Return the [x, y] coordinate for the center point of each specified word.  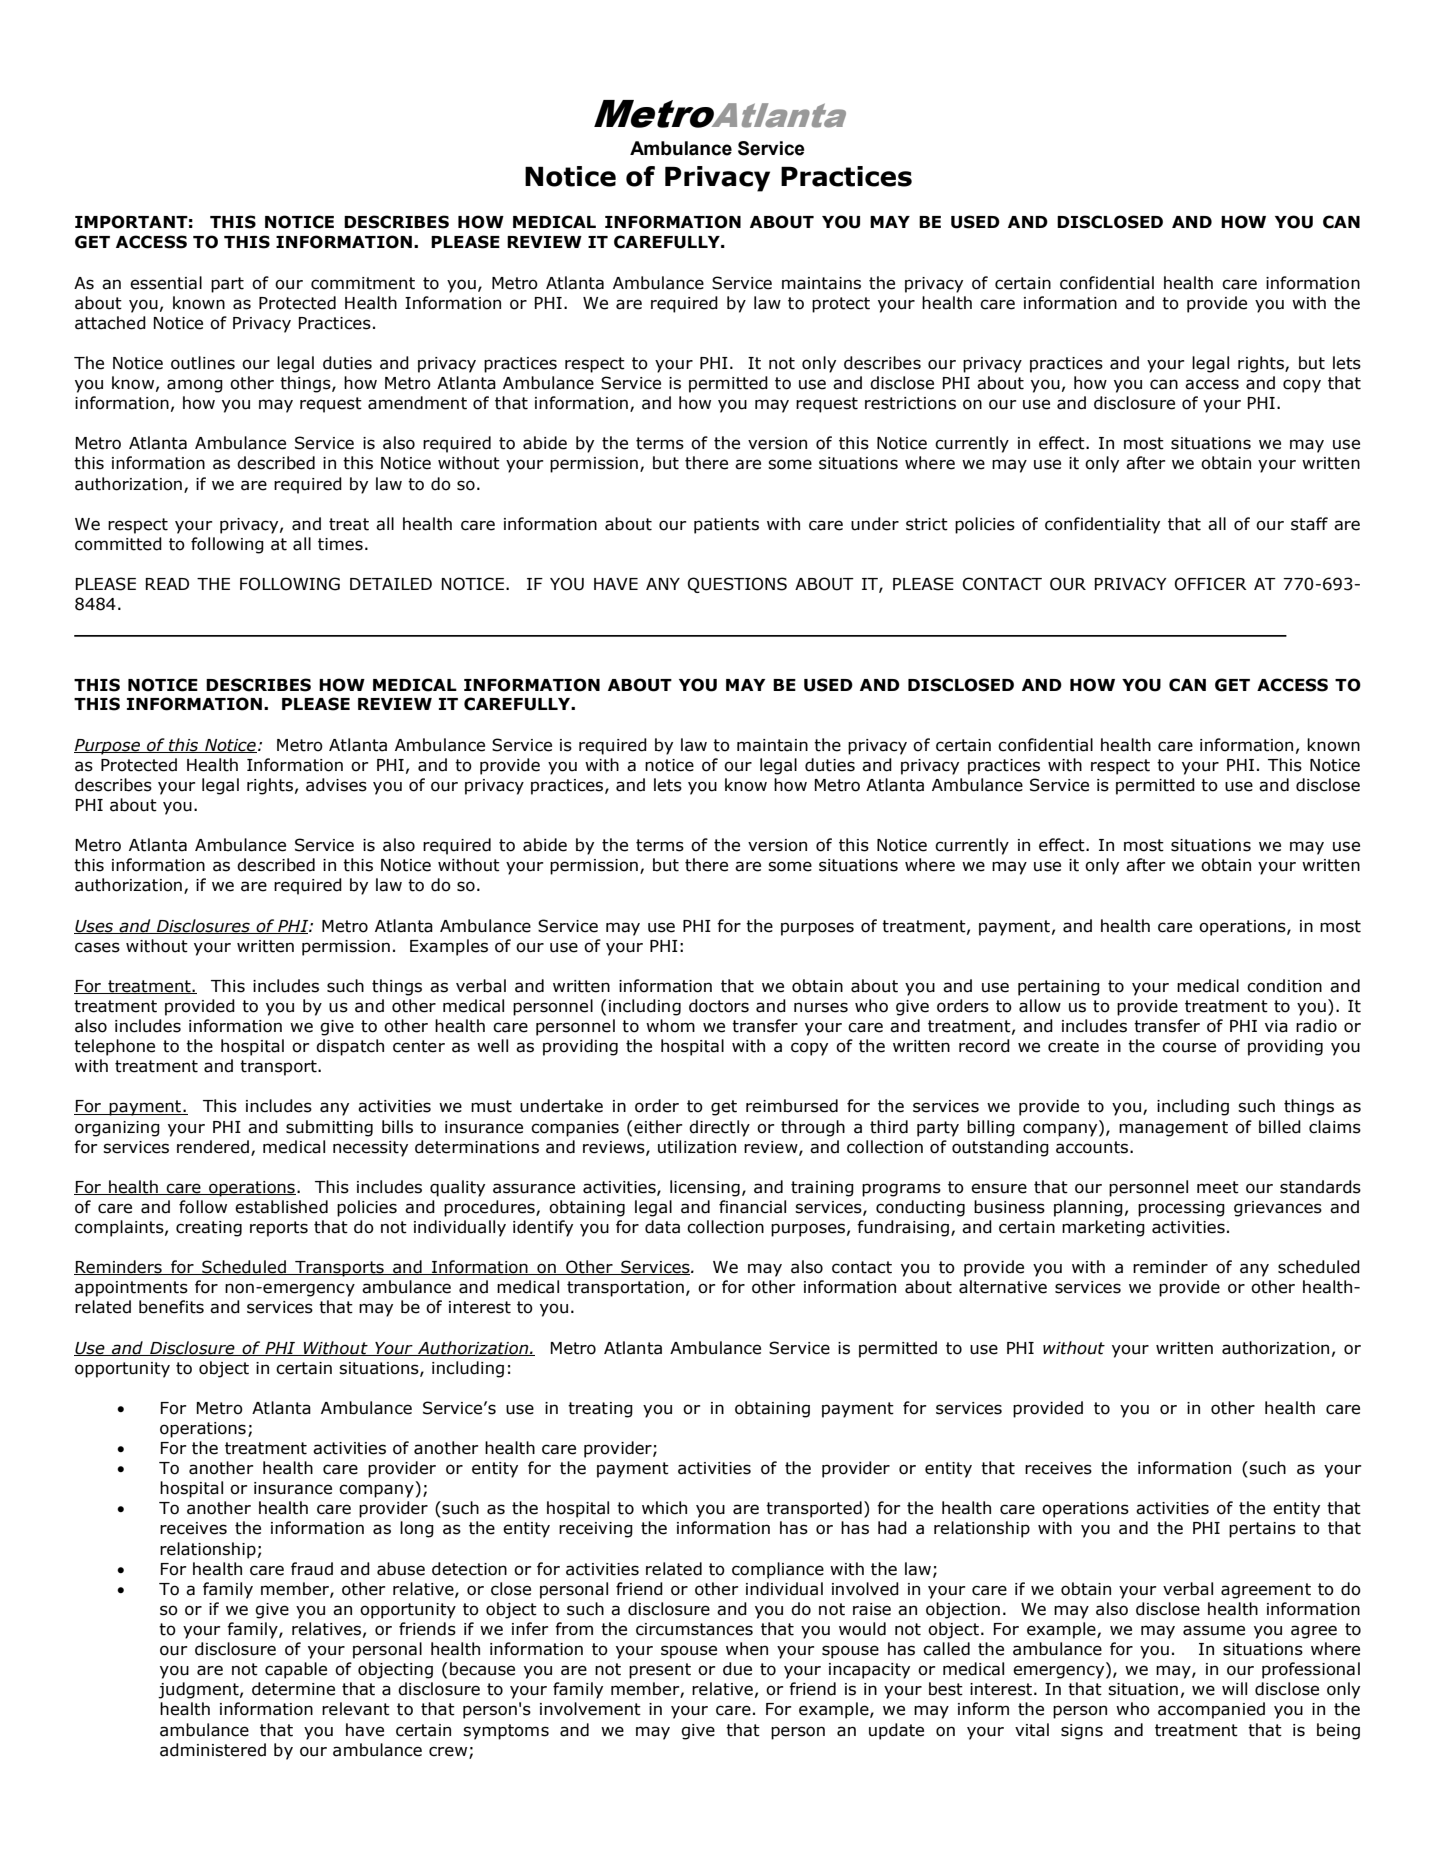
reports [279, 1229]
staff [1309, 524]
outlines [203, 363]
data [662, 1227]
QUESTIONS [737, 585]
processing [1181, 1209]
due [737, 1669]
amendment [417, 403]
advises [336, 785]
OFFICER [1211, 584]
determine [293, 1689]
